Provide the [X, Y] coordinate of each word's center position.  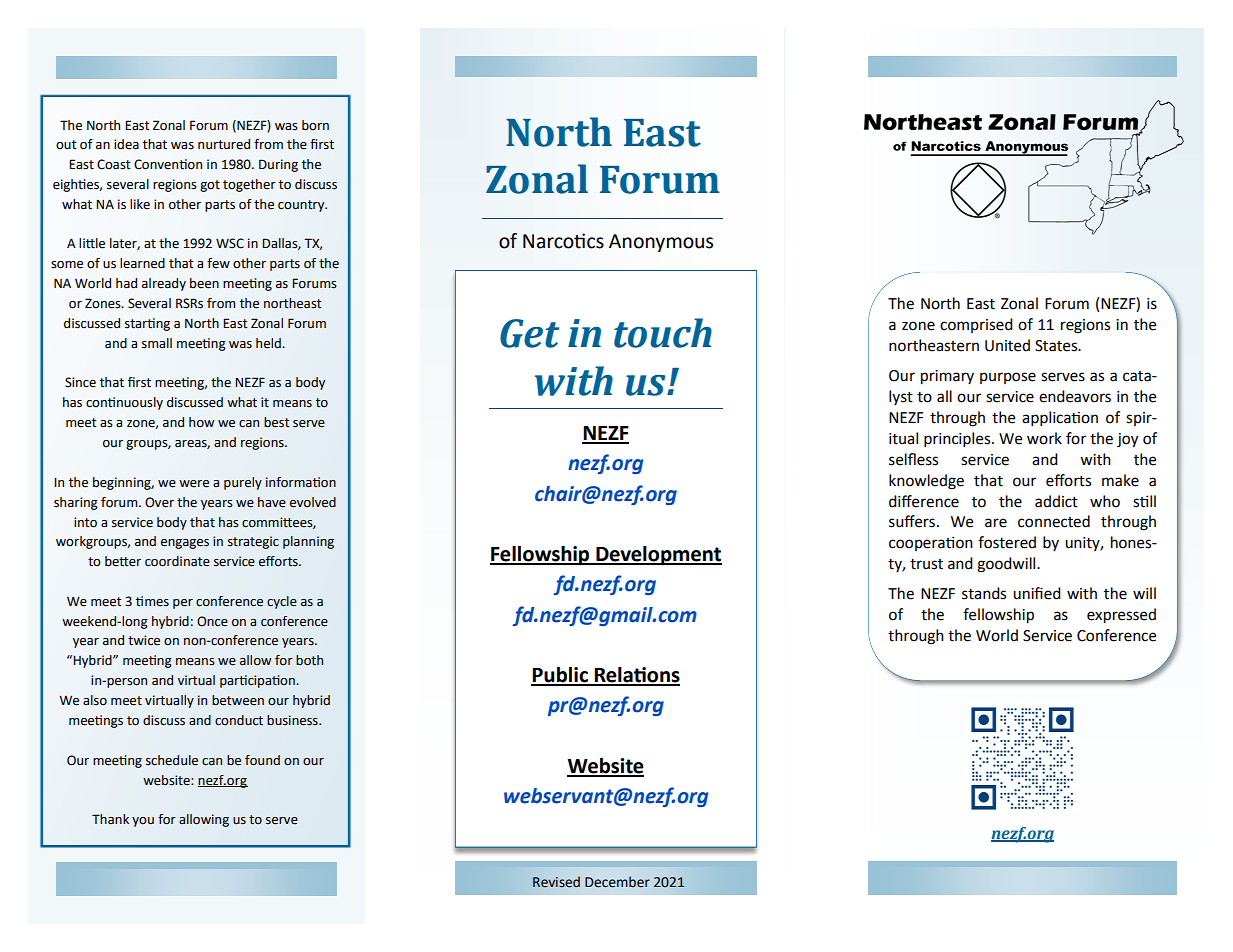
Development [658, 556]
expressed [1121, 616]
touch [663, 333]
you [143, 822]
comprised [976, 325]
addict [1056, 501]
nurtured [224, 144]
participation [258, 681]
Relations [636, 676]
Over [159, 502]
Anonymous [661, 243]
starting [147, 324]
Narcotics [563, 241]
